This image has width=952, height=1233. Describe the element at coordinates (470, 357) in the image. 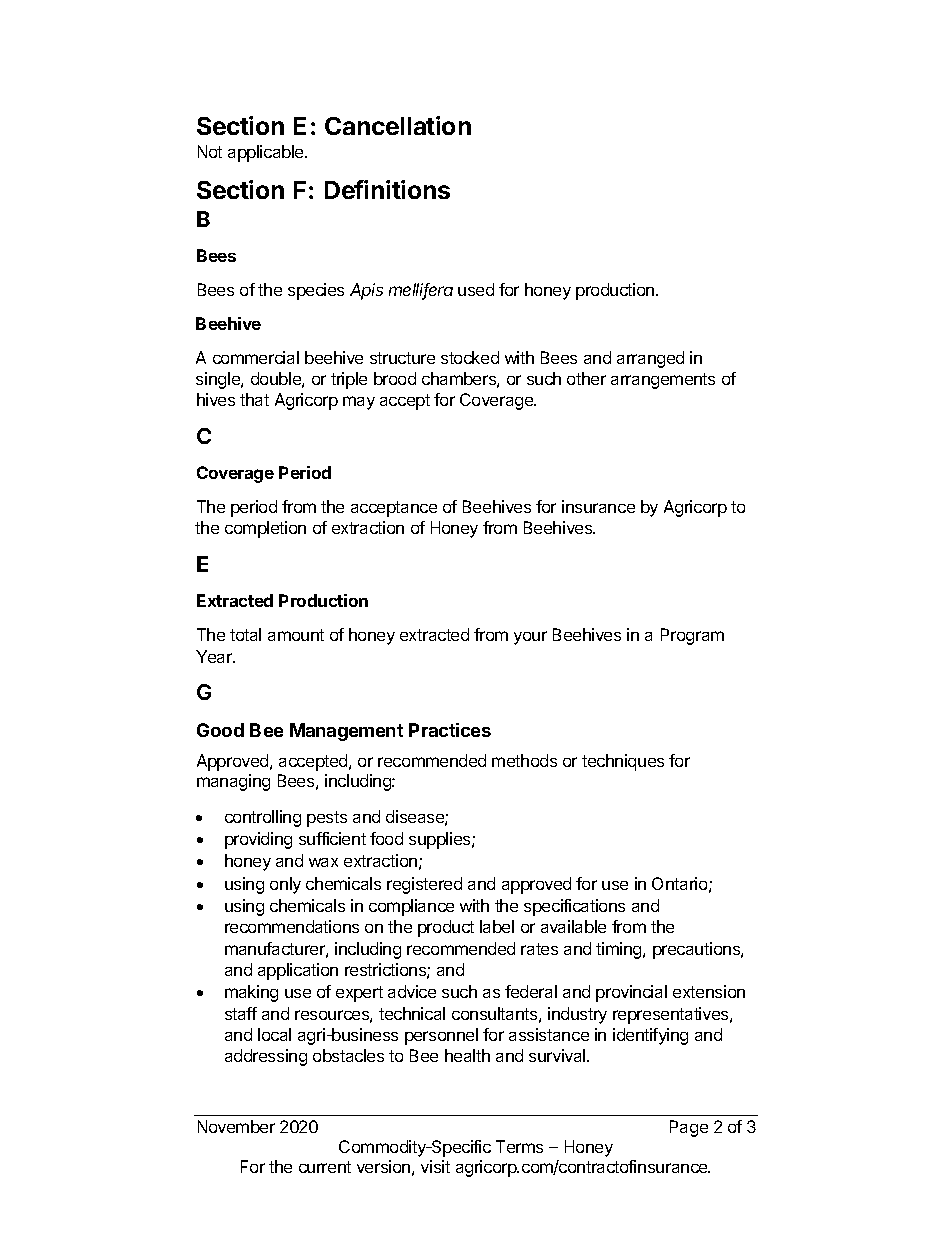

I see `stocked` at that location.
